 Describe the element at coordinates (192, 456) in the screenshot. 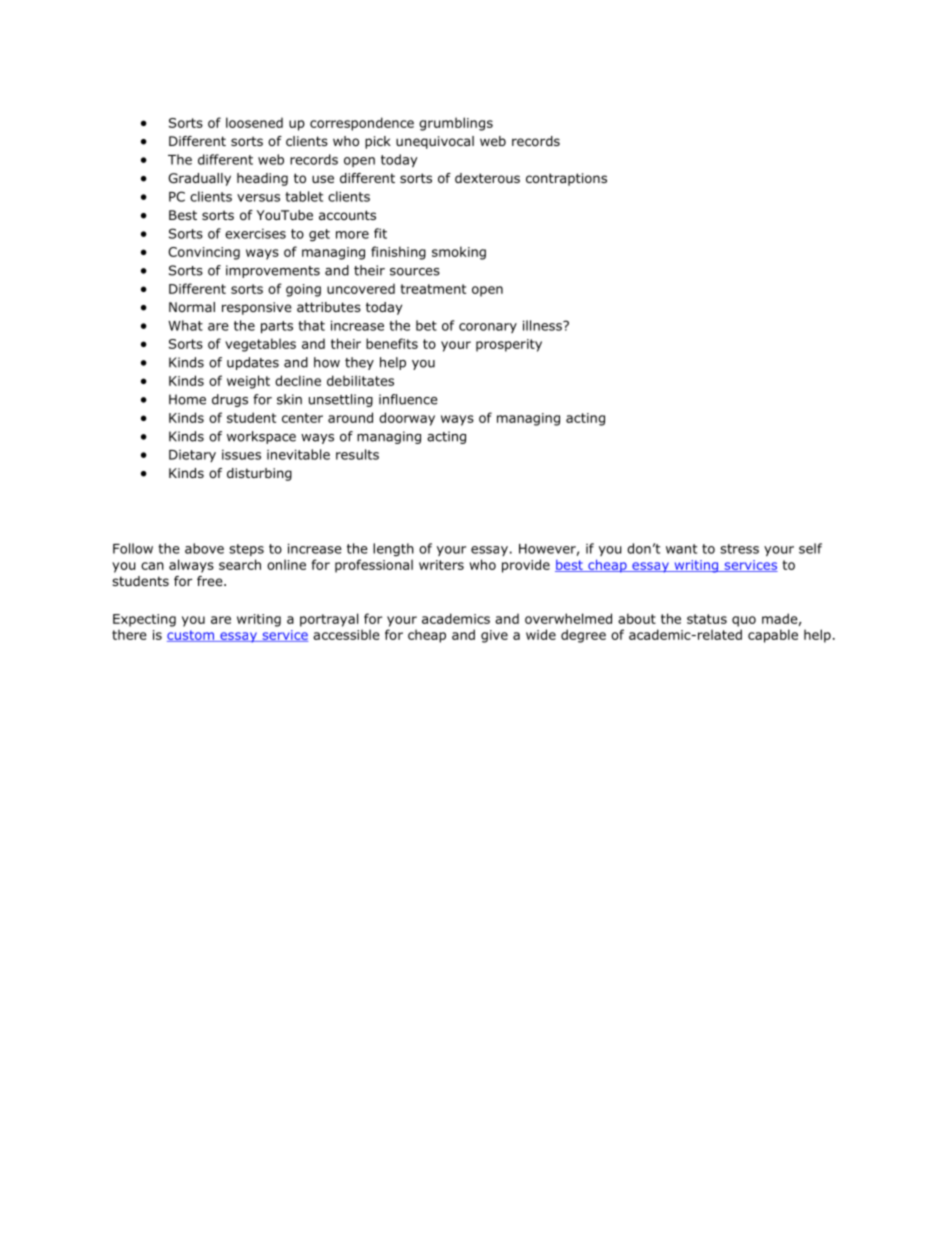

I see `Dietary` at that location.
